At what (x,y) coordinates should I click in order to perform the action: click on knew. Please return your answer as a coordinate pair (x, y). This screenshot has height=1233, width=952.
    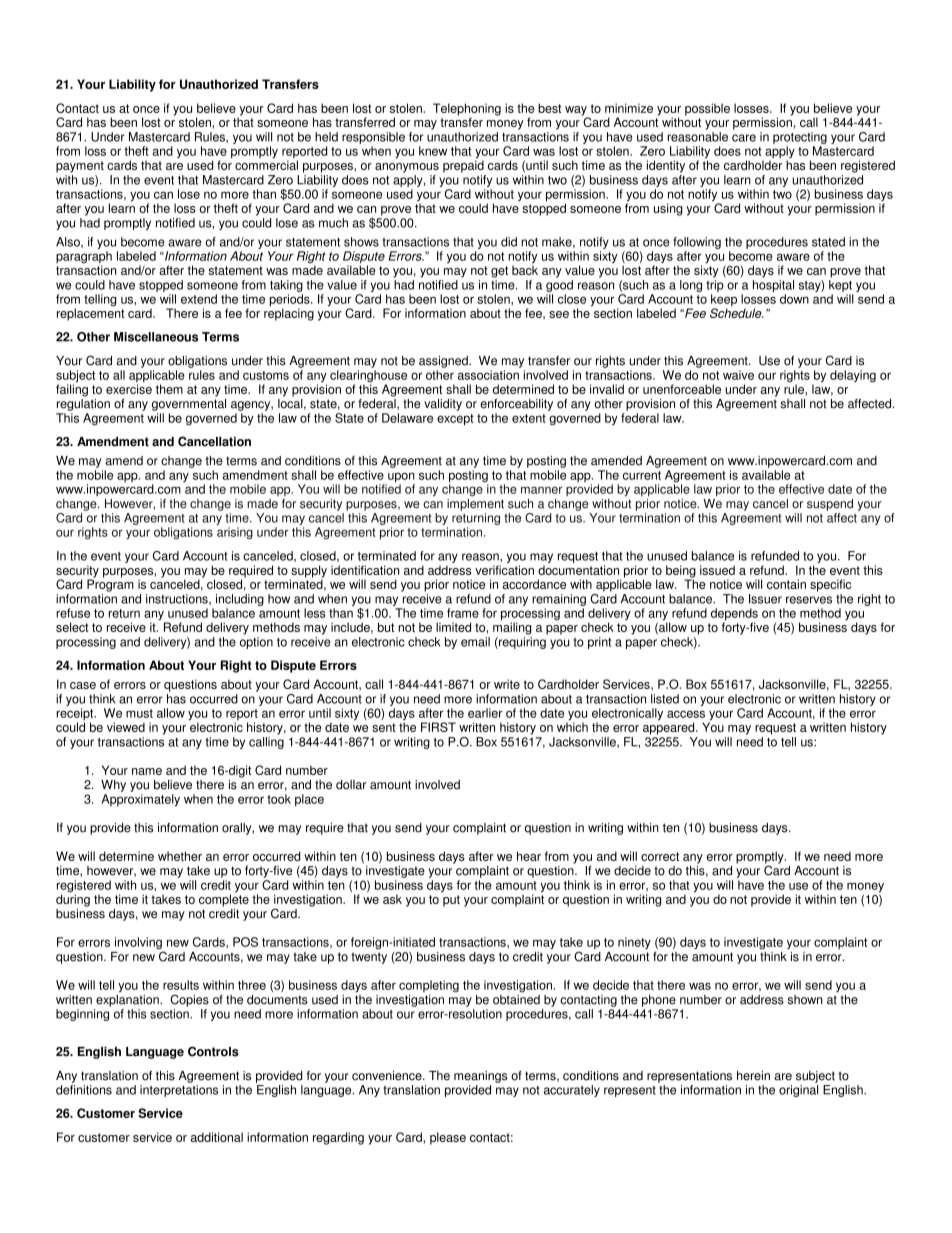
    Looking at the image, I should click on (433, 151).
